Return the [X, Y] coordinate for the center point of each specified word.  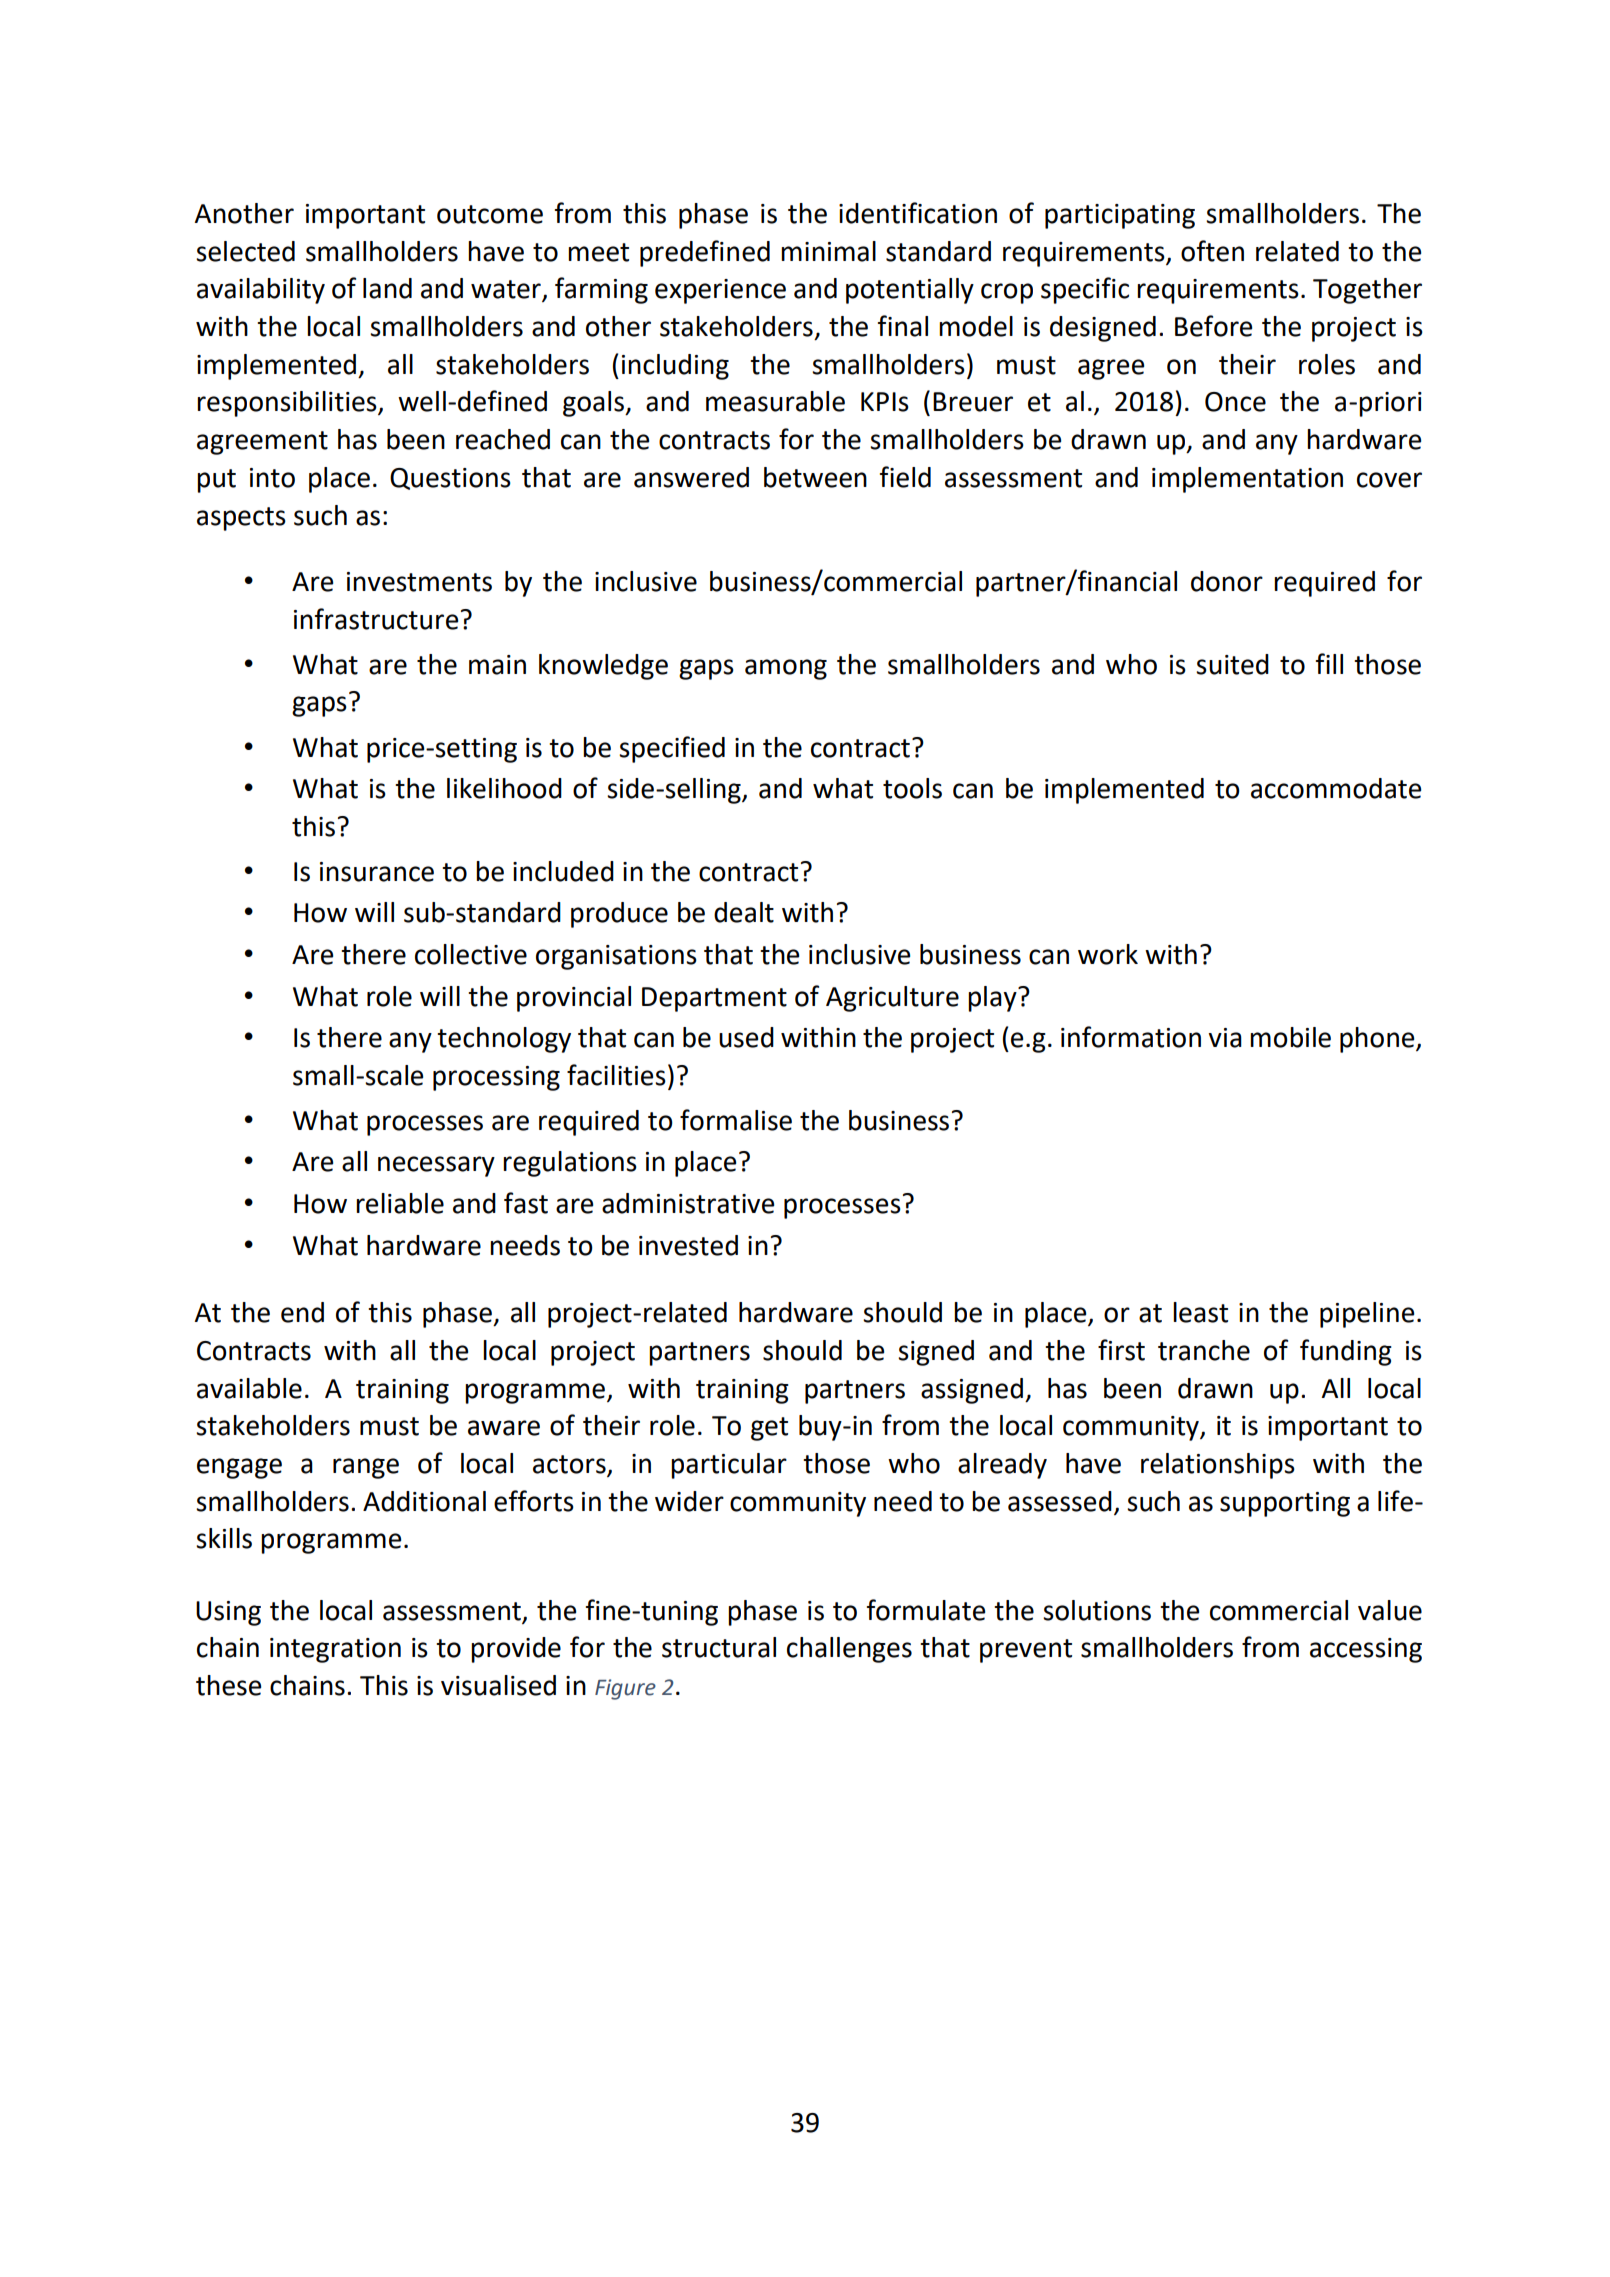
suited [1232, 664]
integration [335, 1650]
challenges [849, 1650]
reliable [400, 1203]
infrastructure [376, 619]
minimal [828, 251]
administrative [688, 1203]
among [786, 669]
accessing [1366, 1650]
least [1200, 1312]
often [1212, 251]
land [387, 288]
